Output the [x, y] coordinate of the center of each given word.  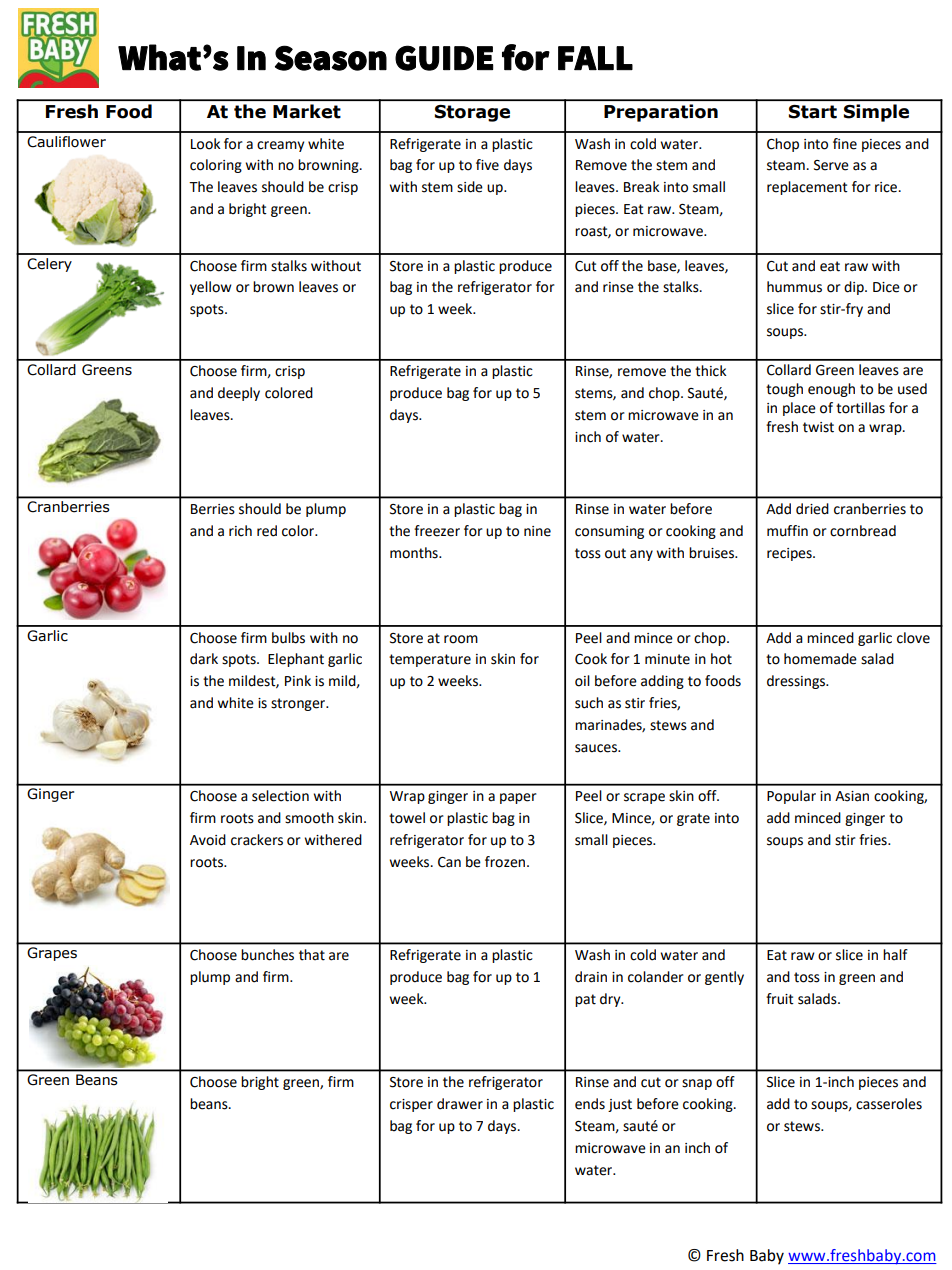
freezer [437, 531]
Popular [791, 797]
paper [518, 798]
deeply [239, 394]
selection [280, 796]
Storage [472, 113]
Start [813, 112]
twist [818, 427]
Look [206, 144]
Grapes [52, 954]
